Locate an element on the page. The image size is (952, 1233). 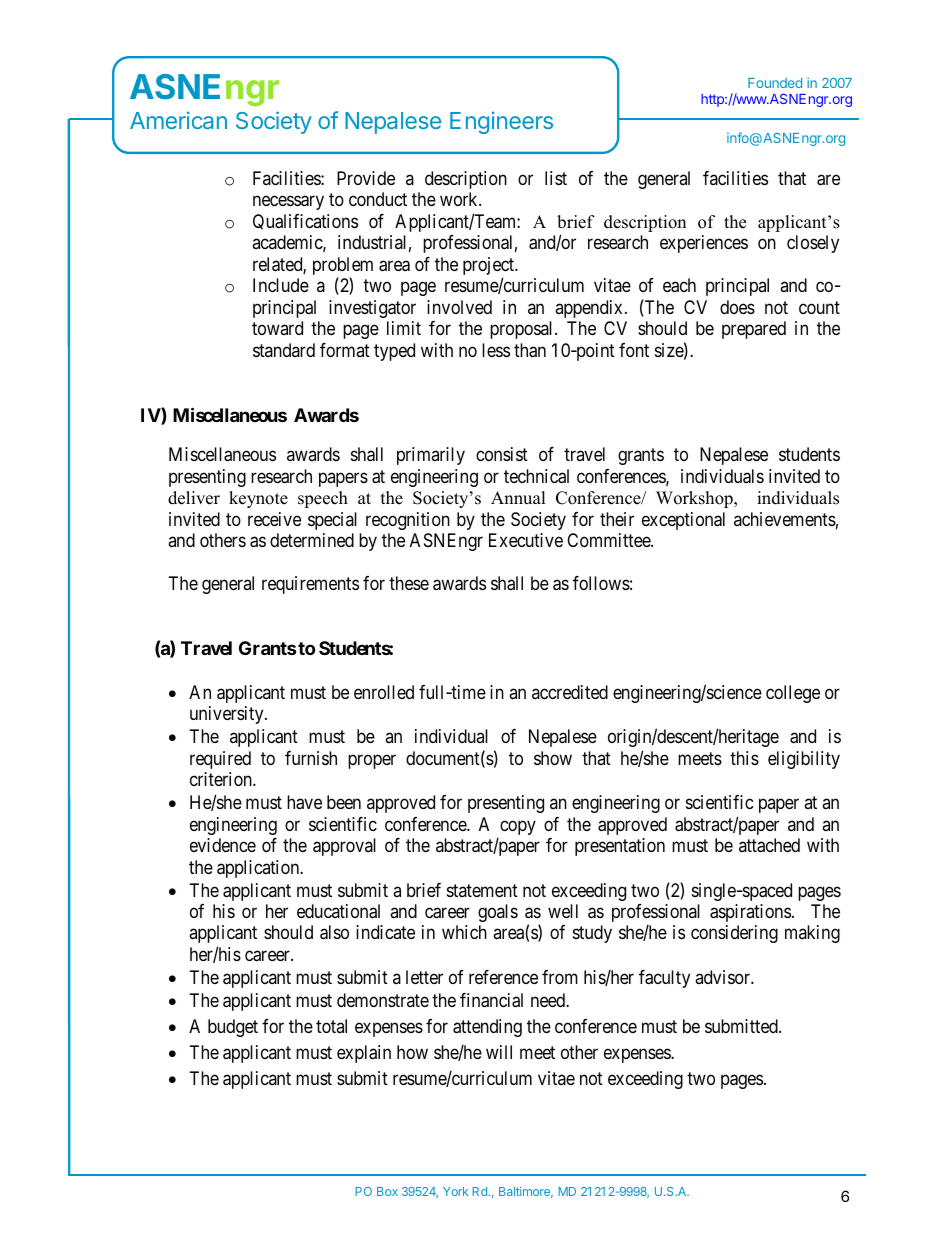
Box is located at coordinates (387, 1191).
